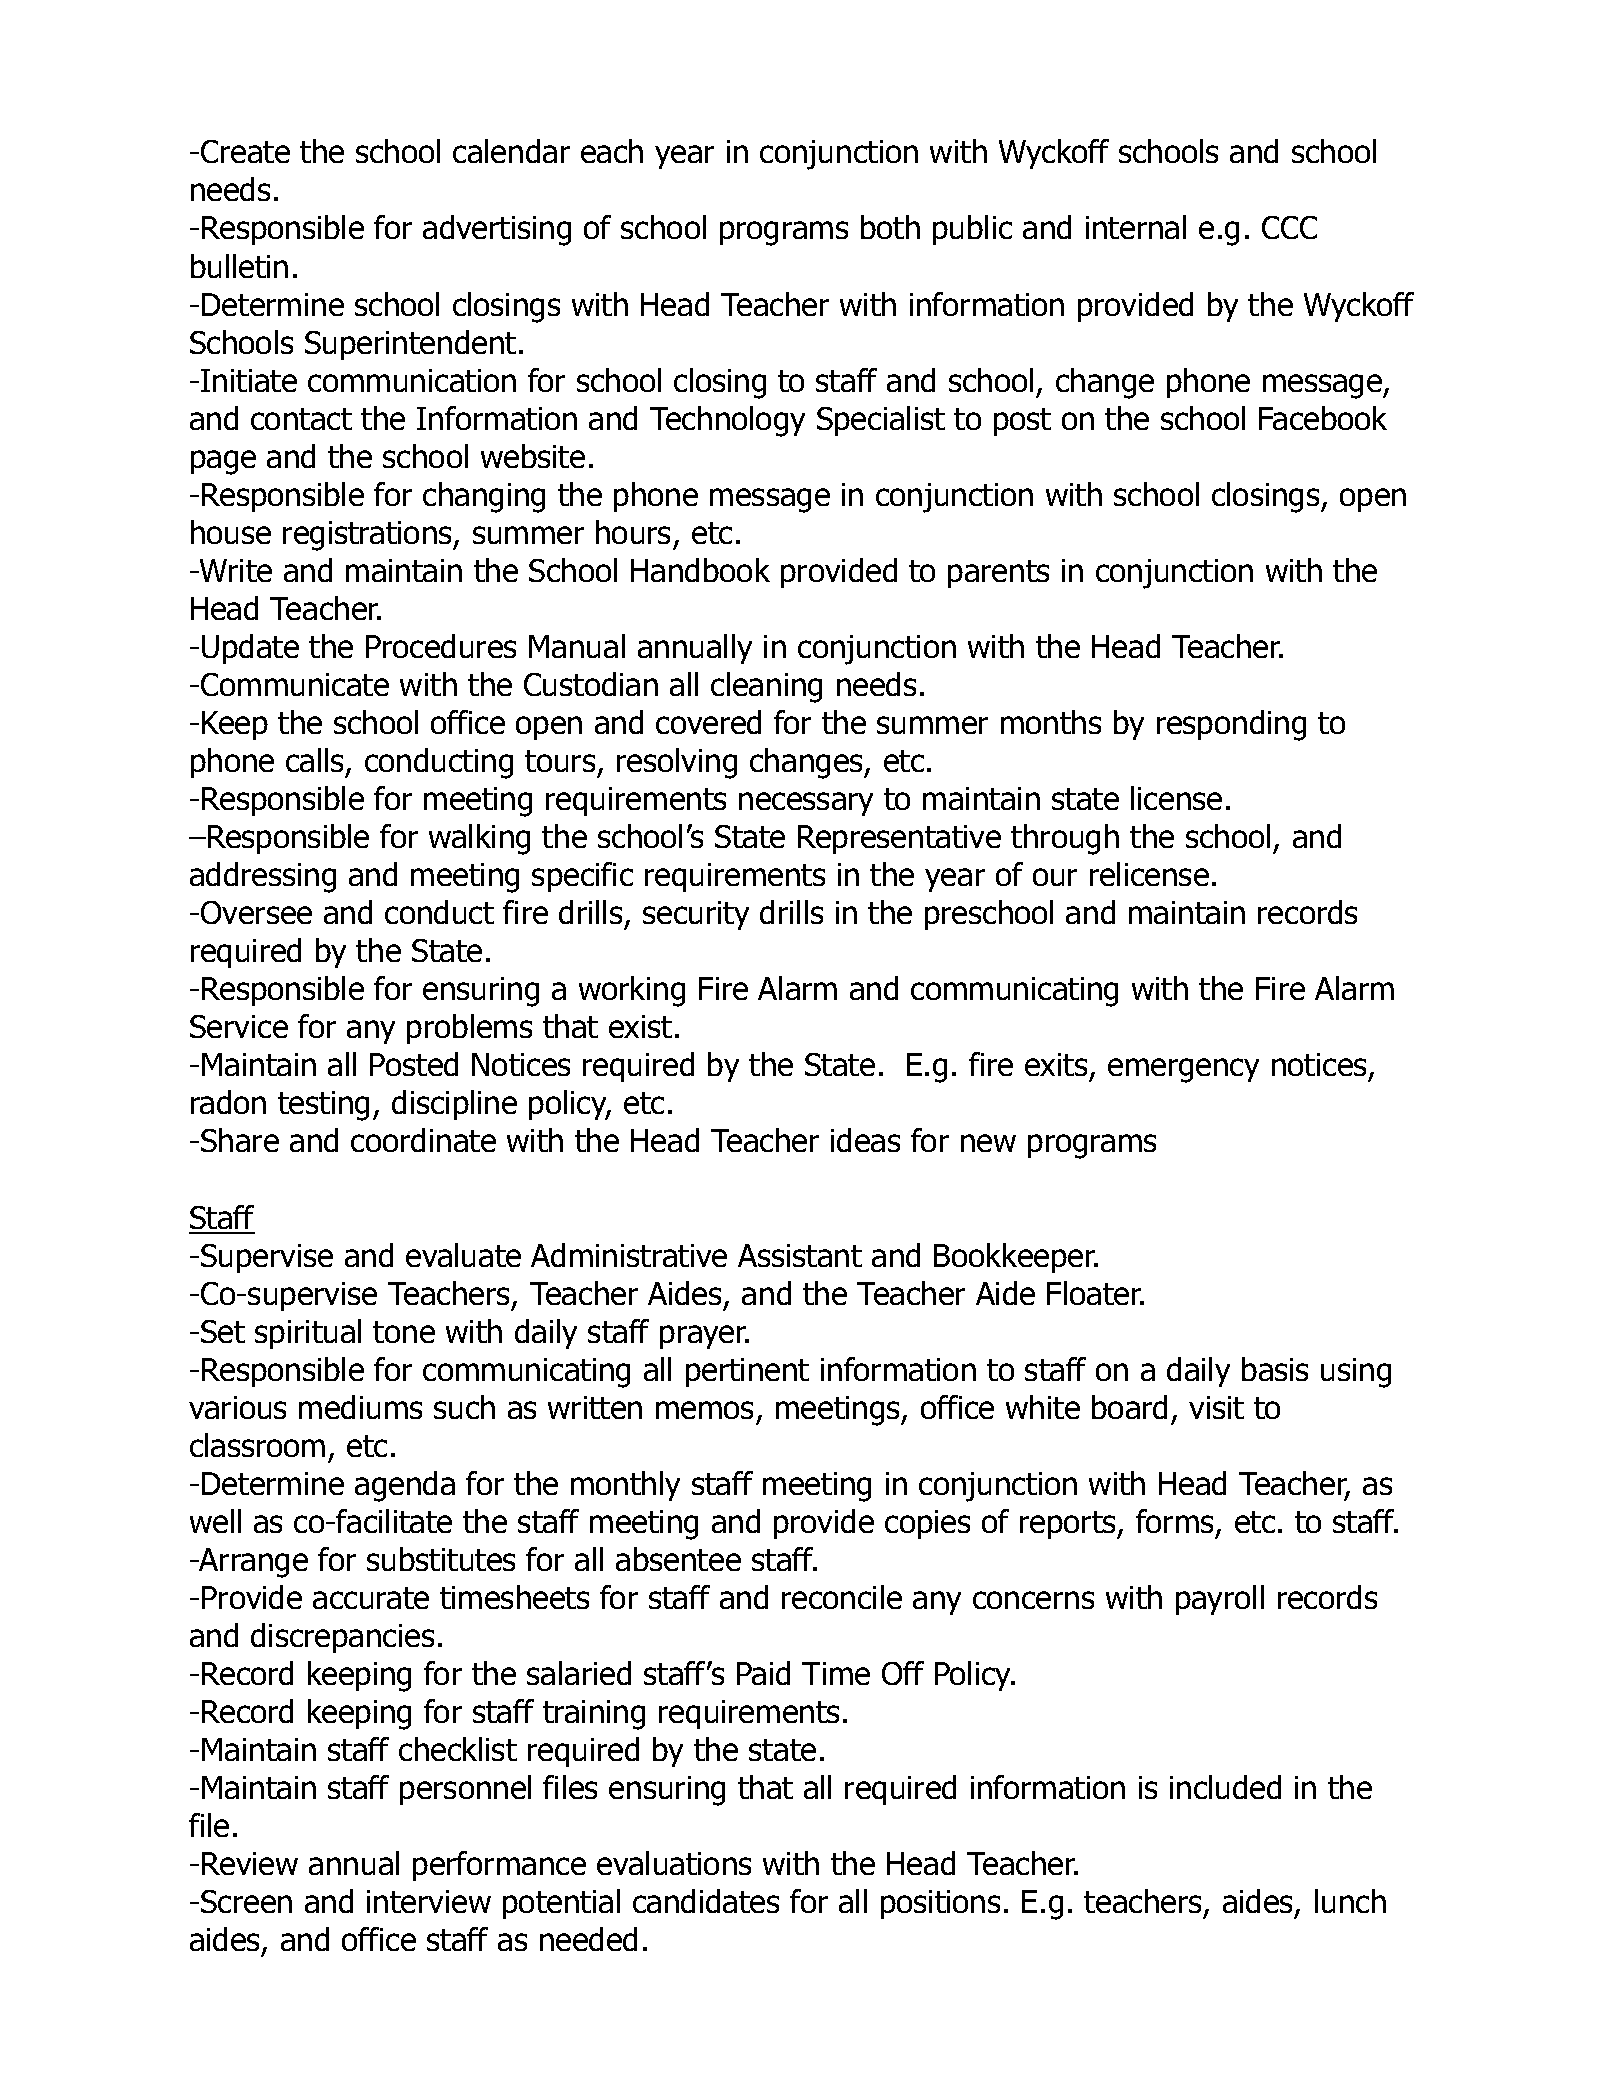  Describe the element at coordinates (1289, 227) in the screenshot. I see `CCC` at that location.
